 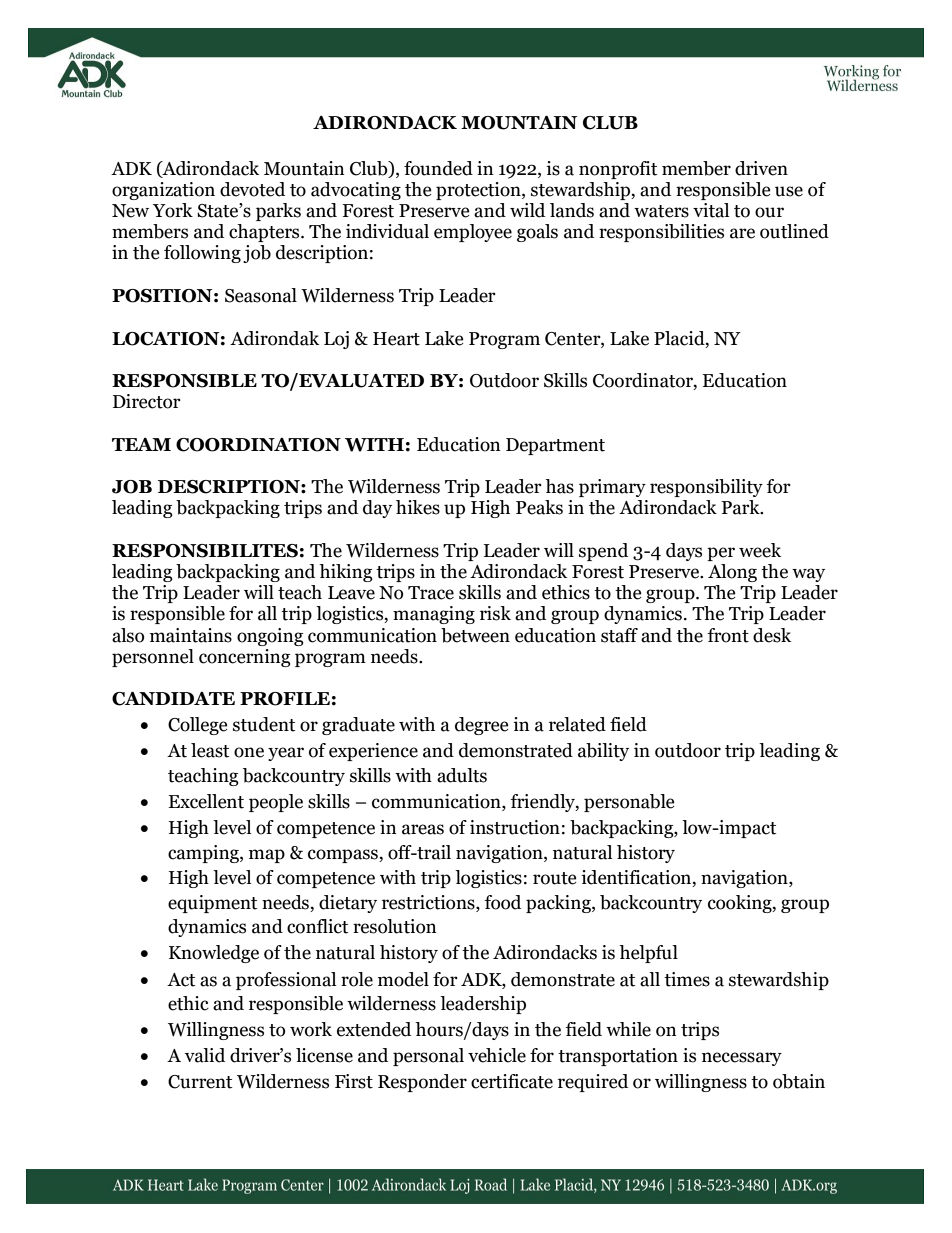 I want to click on protection, so click(x=479, y=191).
